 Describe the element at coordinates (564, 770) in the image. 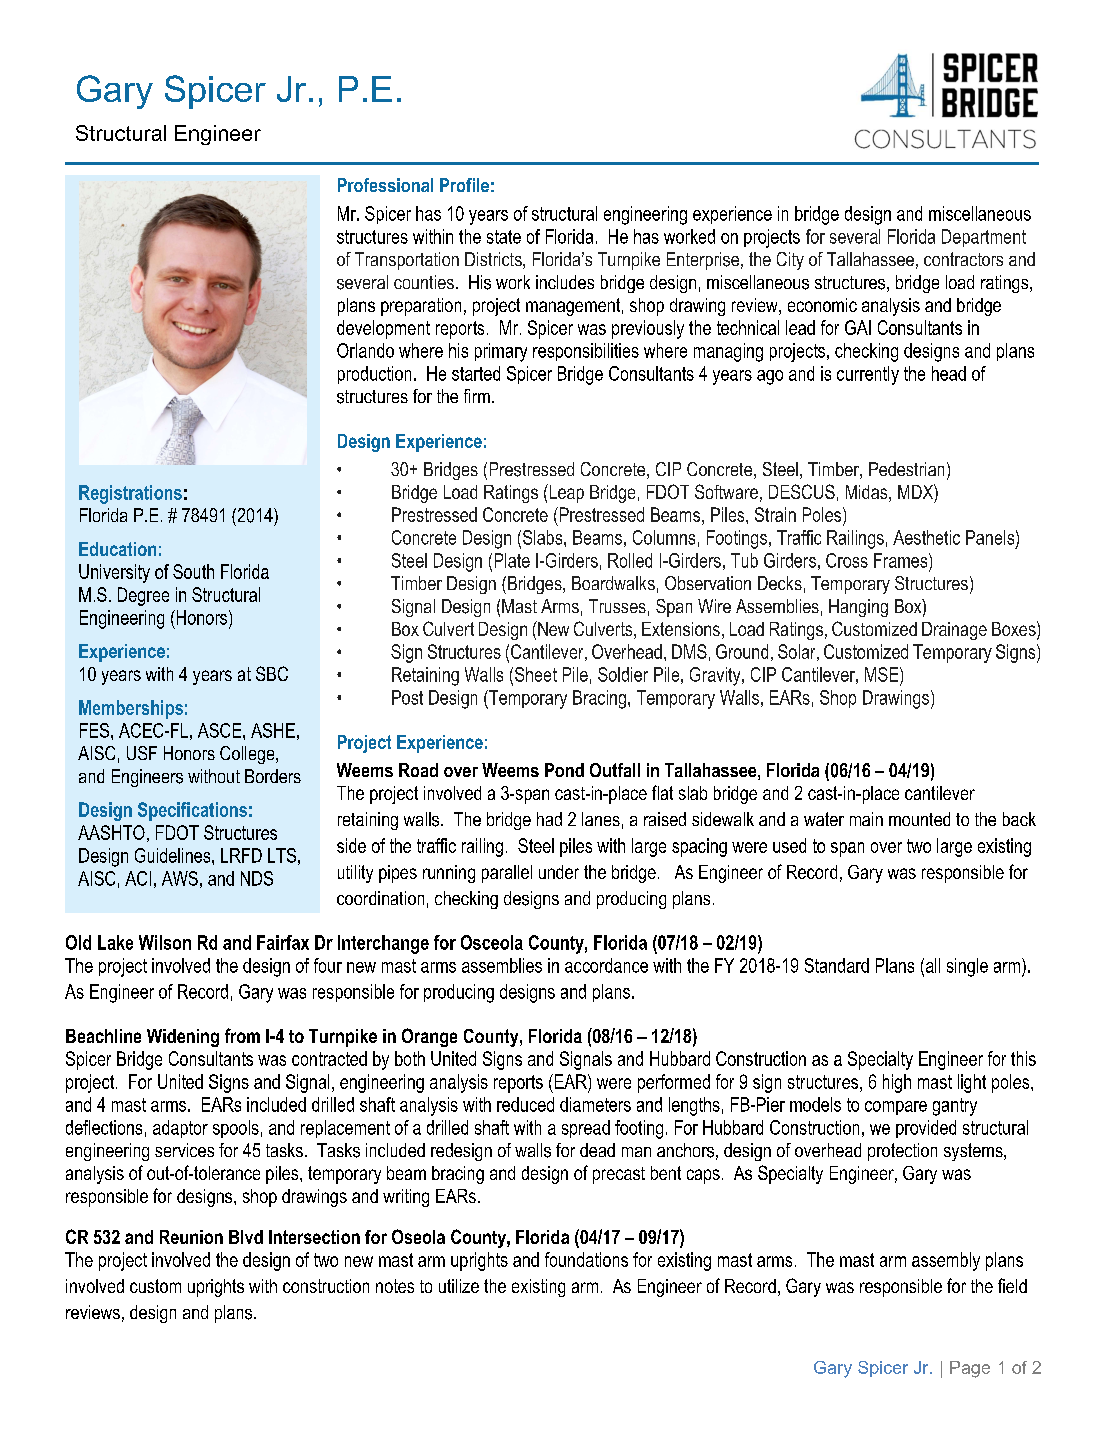

I see `Pond` at that location.
